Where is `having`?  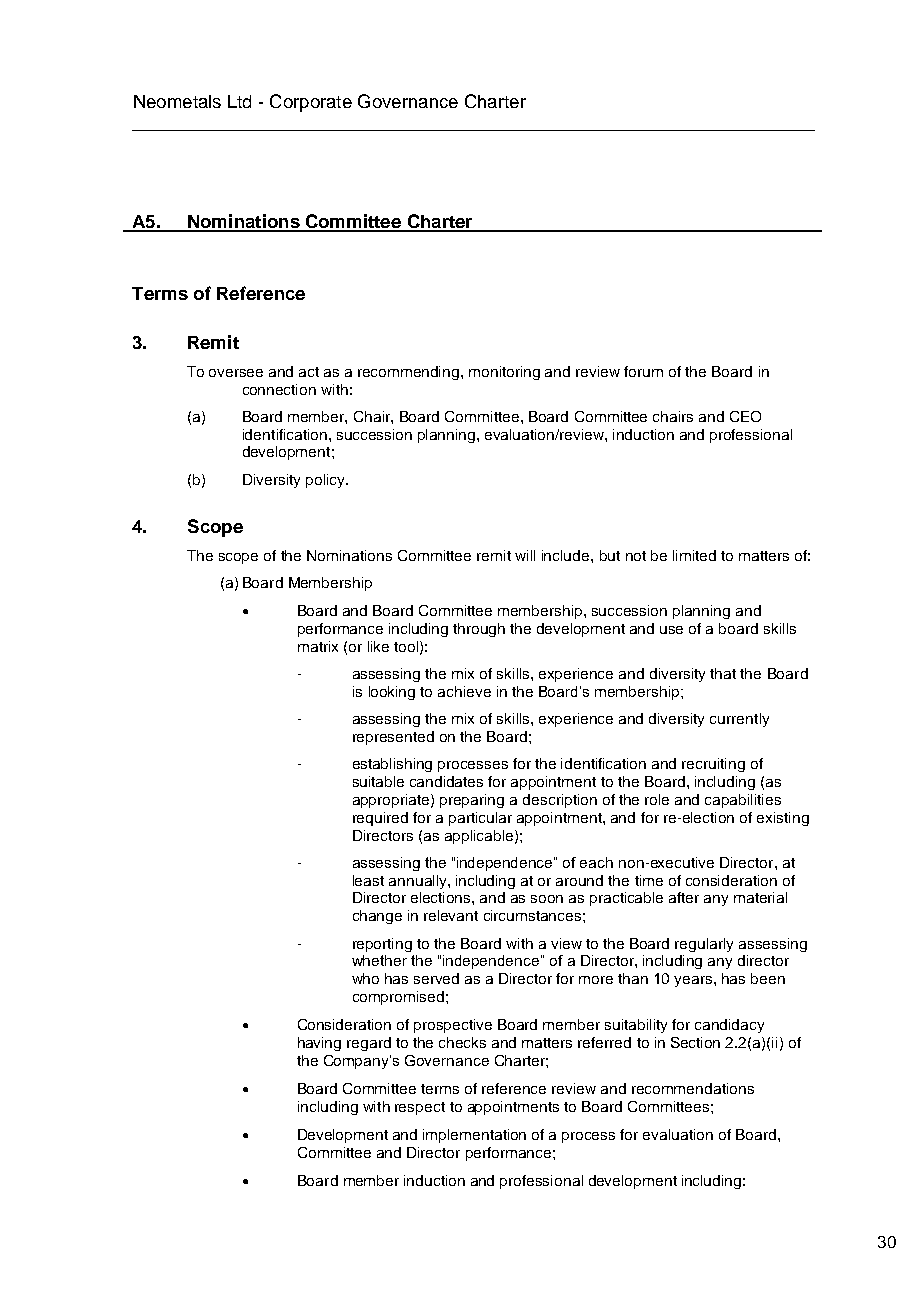
having is located at coordinates (319, 1044).
